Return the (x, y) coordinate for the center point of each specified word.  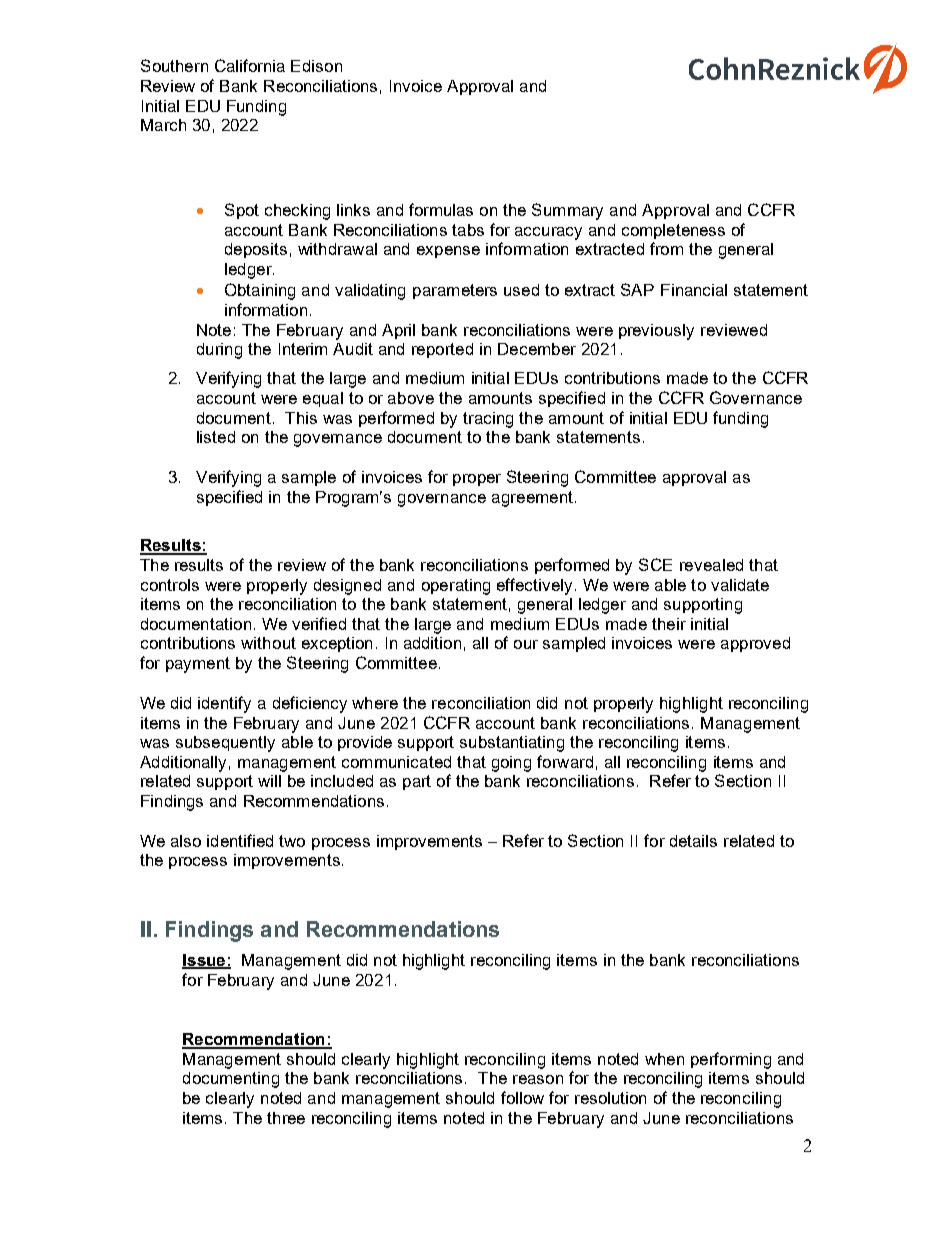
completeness (673, 231)
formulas (441, 209)
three (286, 1118)
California (250, 65)
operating (456, 587)
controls (170, 585)
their (669, 624)
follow (522, 1097)
